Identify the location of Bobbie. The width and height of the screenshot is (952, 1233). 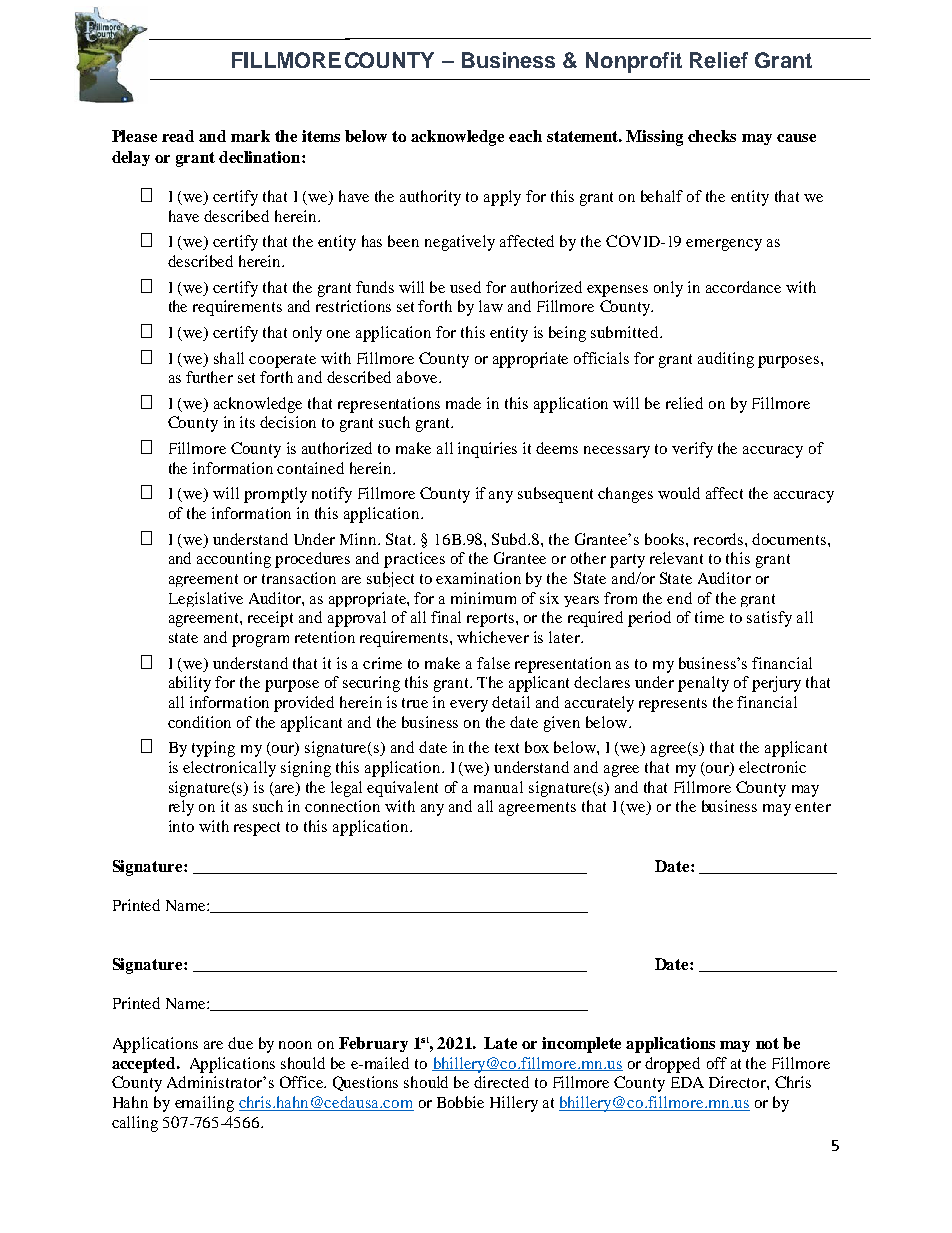
(460, 1102).
